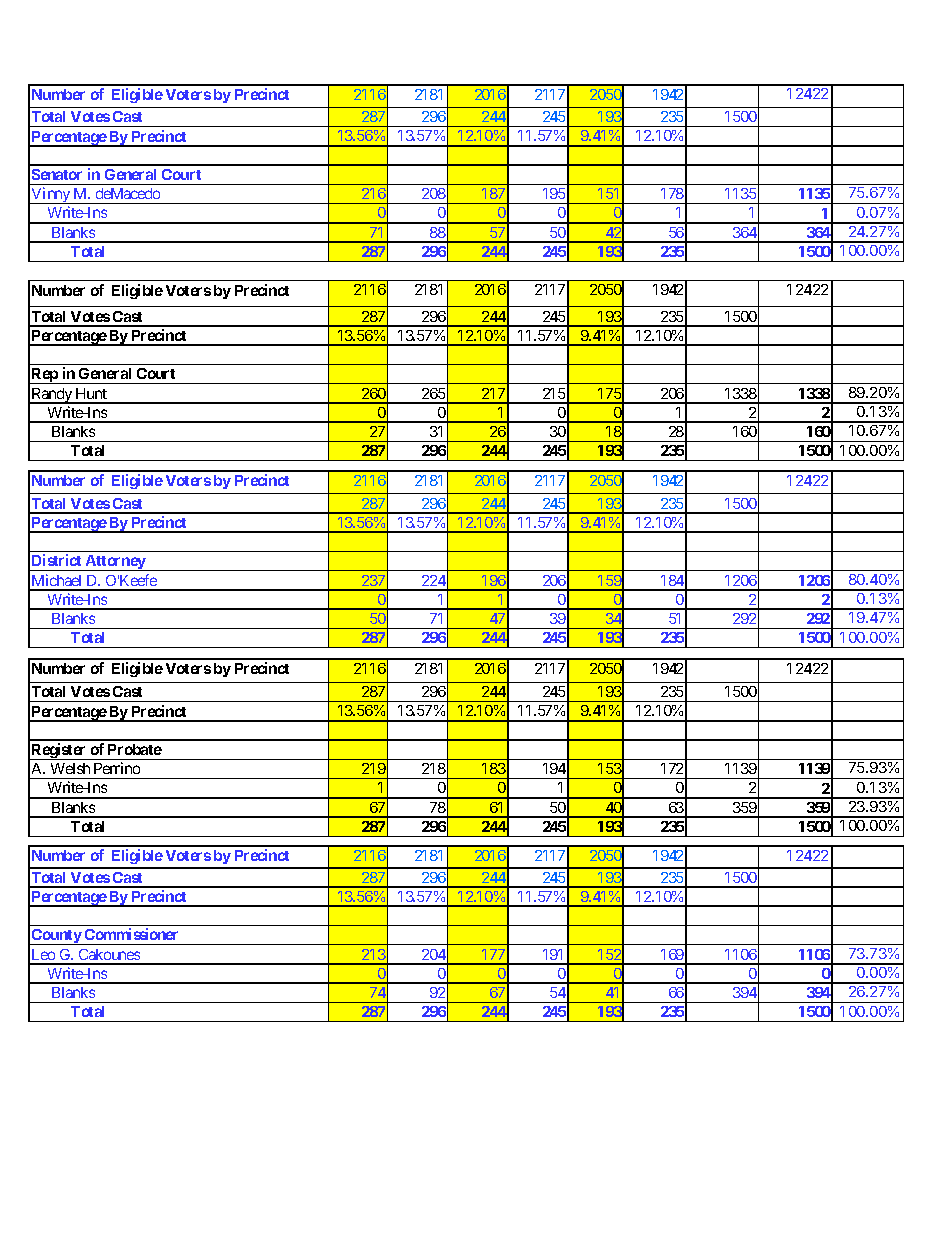 The width and height of the screenshot is (952, 1233). I want to click on Probate, so click(135, 749).
